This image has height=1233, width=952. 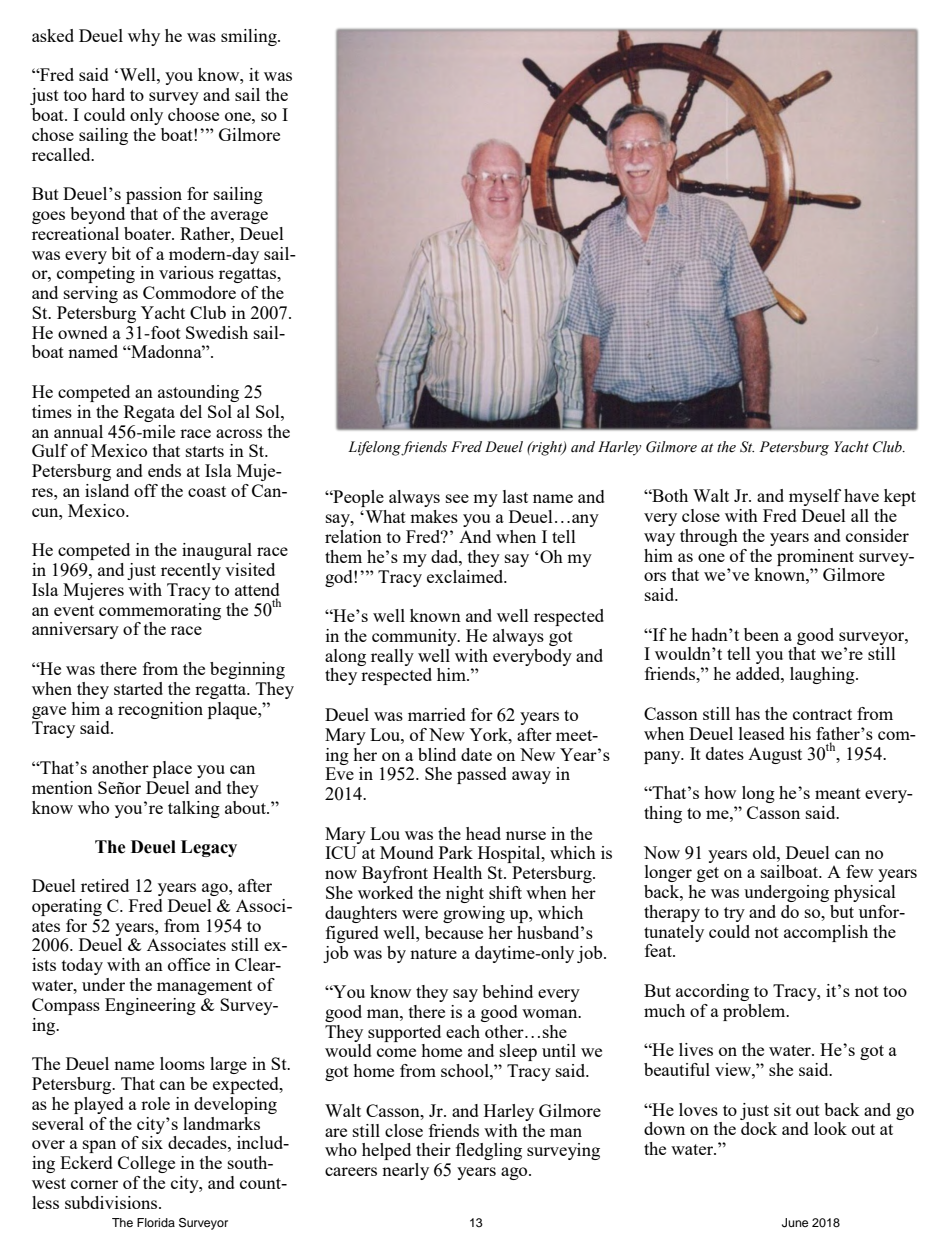 What do you see at coordinates (457, 498) in the image?
I see `see` at bounding box center [457, 498].
